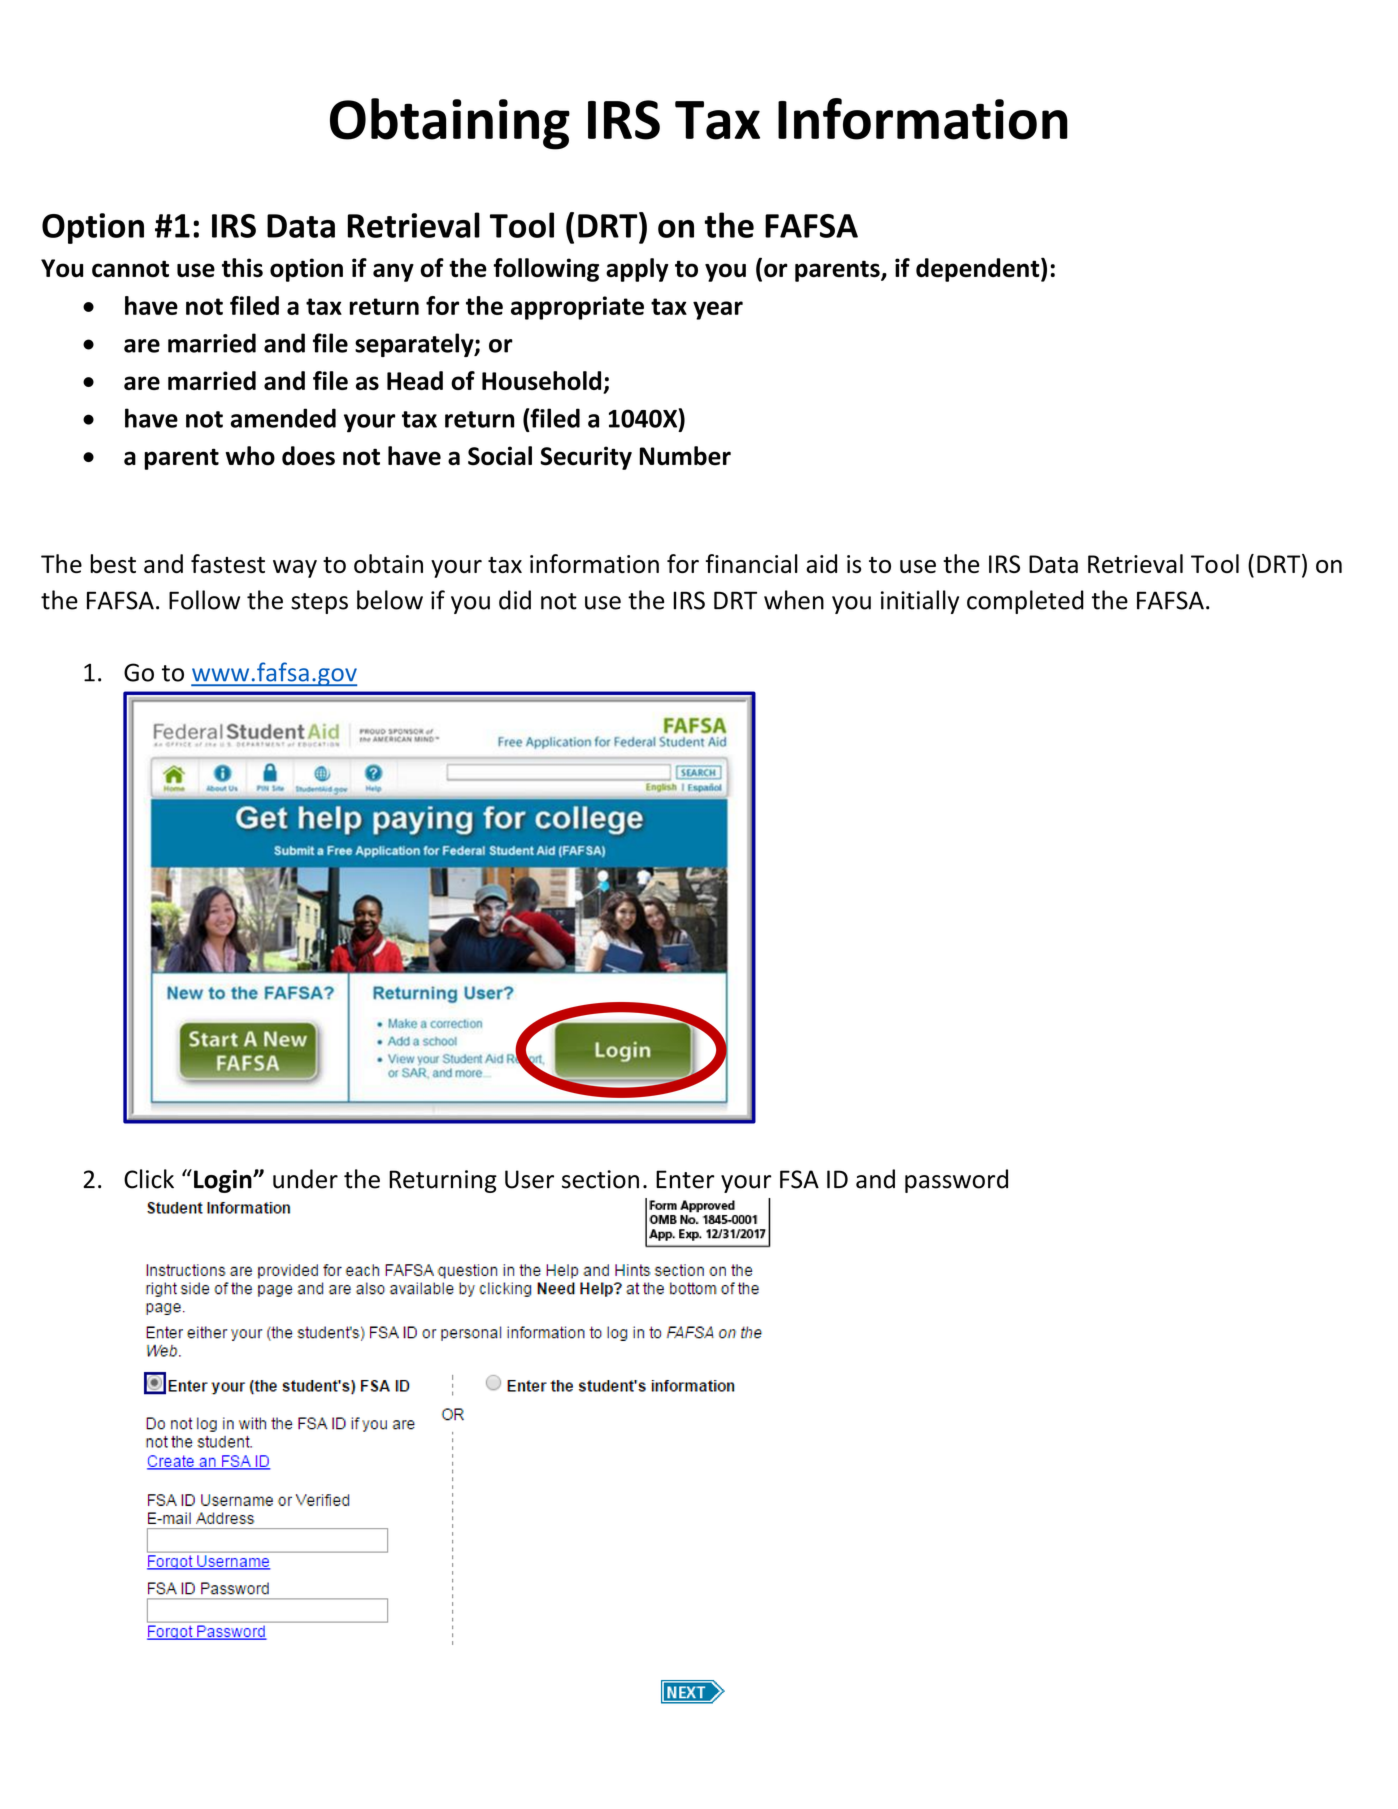 Image resolution: width=1398 pixels, height=1809 pixels. What do you see at coordinates (718, 310) in the screenshot?
I see `year` at bounding box center [718, 310].
